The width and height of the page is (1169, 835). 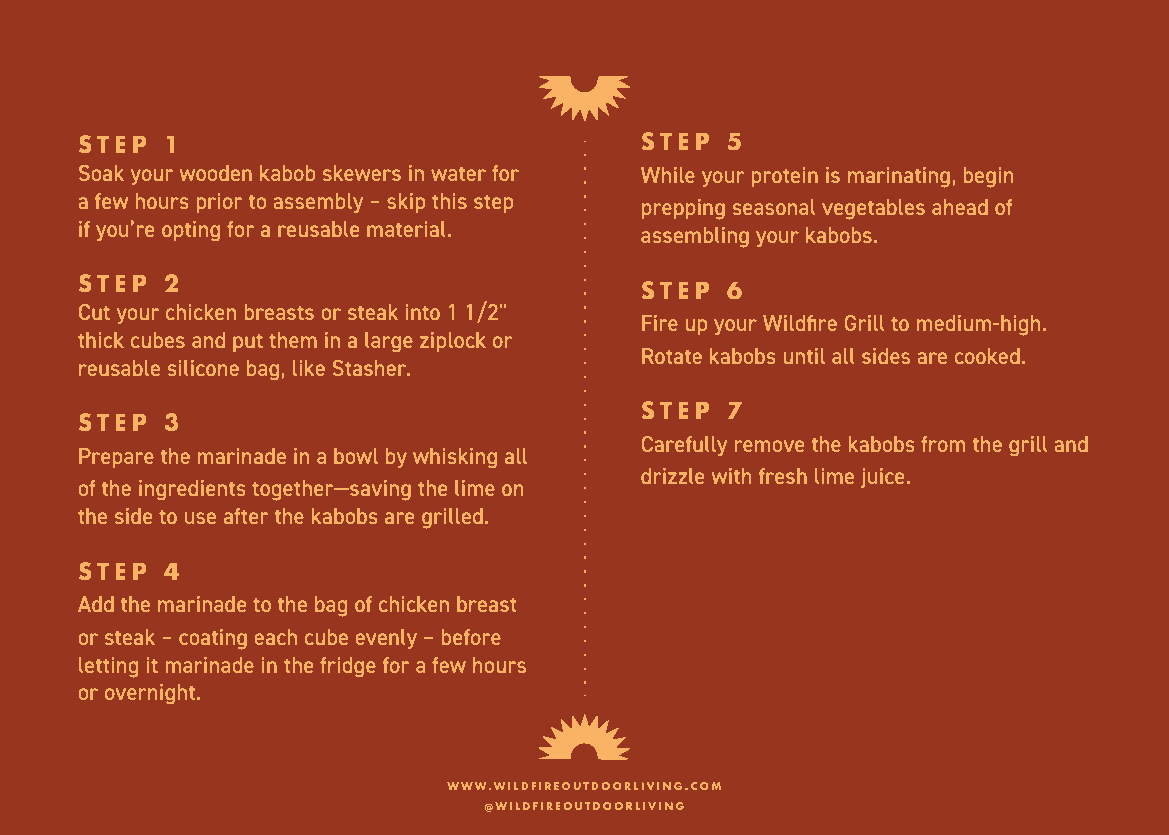 What do you see at coordinates (203, 368) in the page?
I see `silicone` at bounding box center [203, 368].
